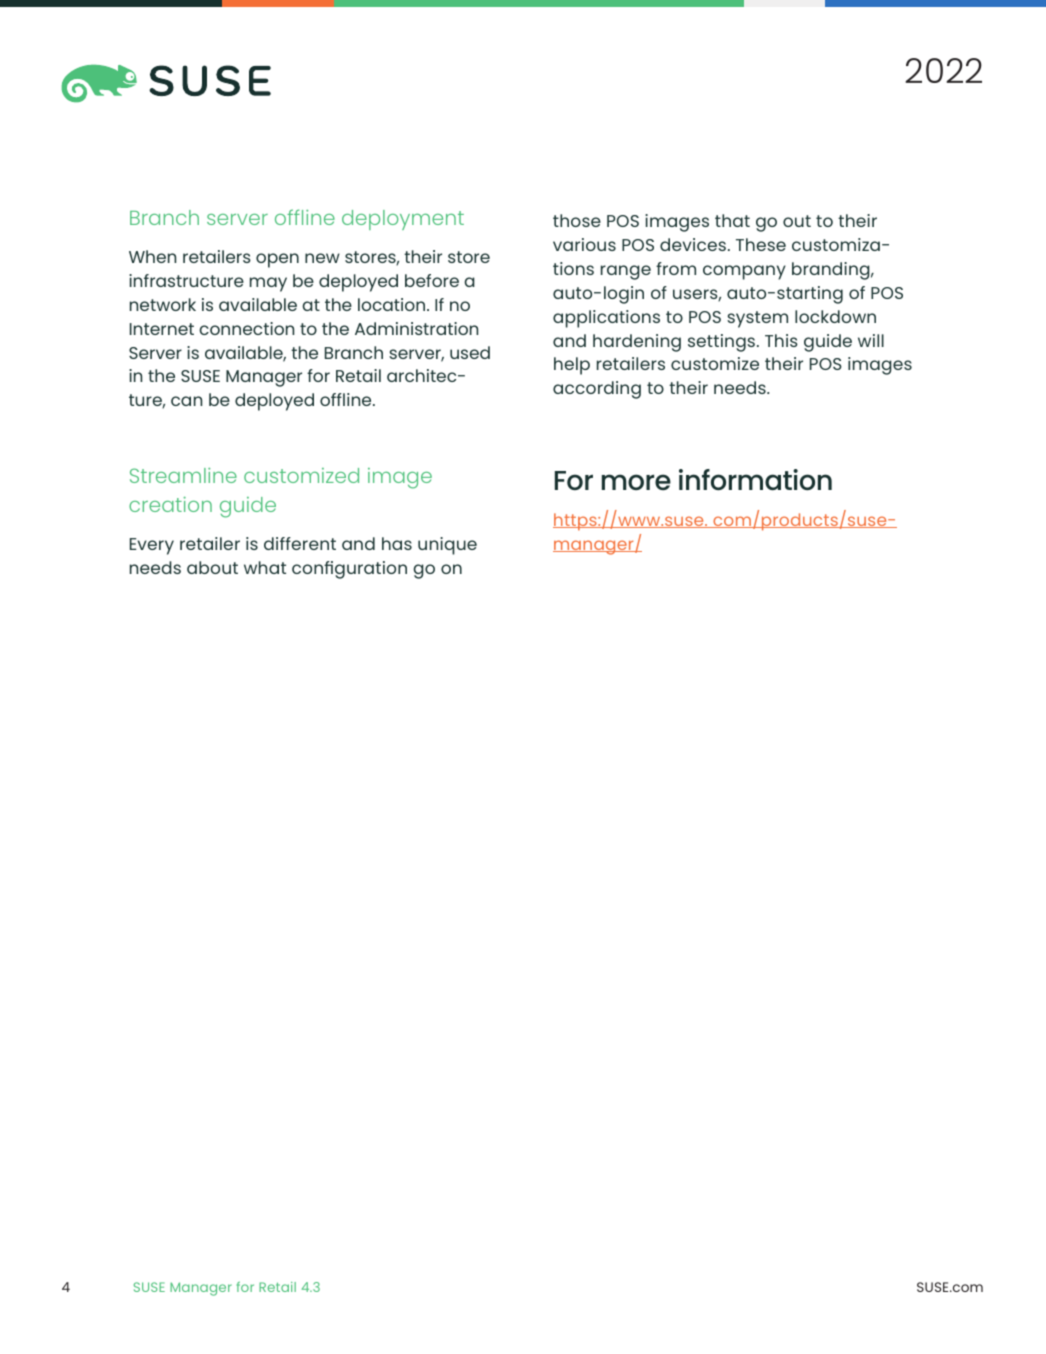 The width and height of the image is (1046, 1354). What do you see at coordinates (761, 244) in the image?
I see `These` at bounding box center [761, 244].
